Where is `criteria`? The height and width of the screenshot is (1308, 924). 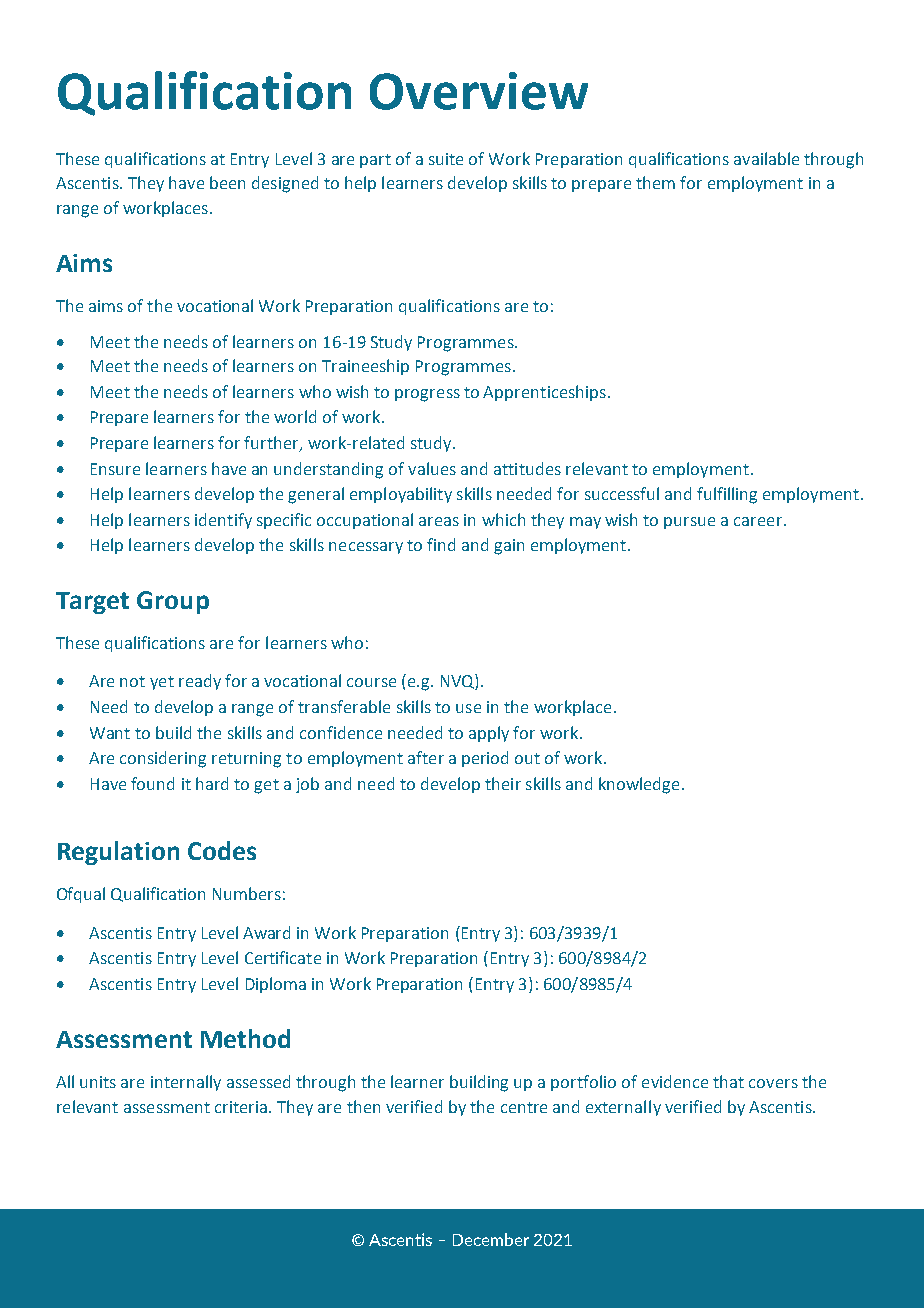
criteria is located at coordinates (241, 1107).
